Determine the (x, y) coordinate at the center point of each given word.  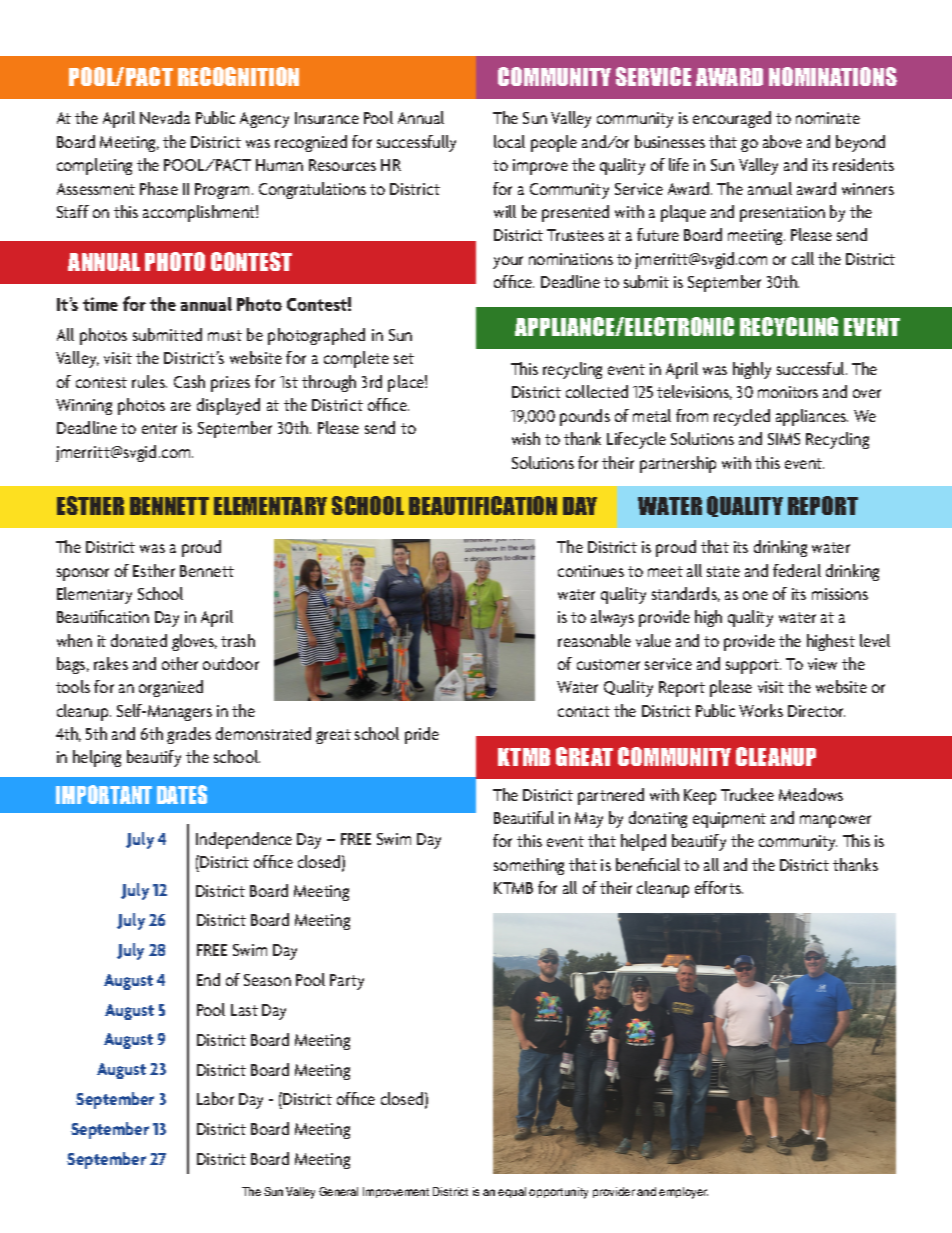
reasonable (594, 640)
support (753, 666)
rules (149, 381)
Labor (215, 1098)
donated (139, 640)
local (509, 141)
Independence (244, 840)
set (404, 358)
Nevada (165, 117)
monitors (788, 392)
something (529, 866)
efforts (719, 887)
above (782, 141)
